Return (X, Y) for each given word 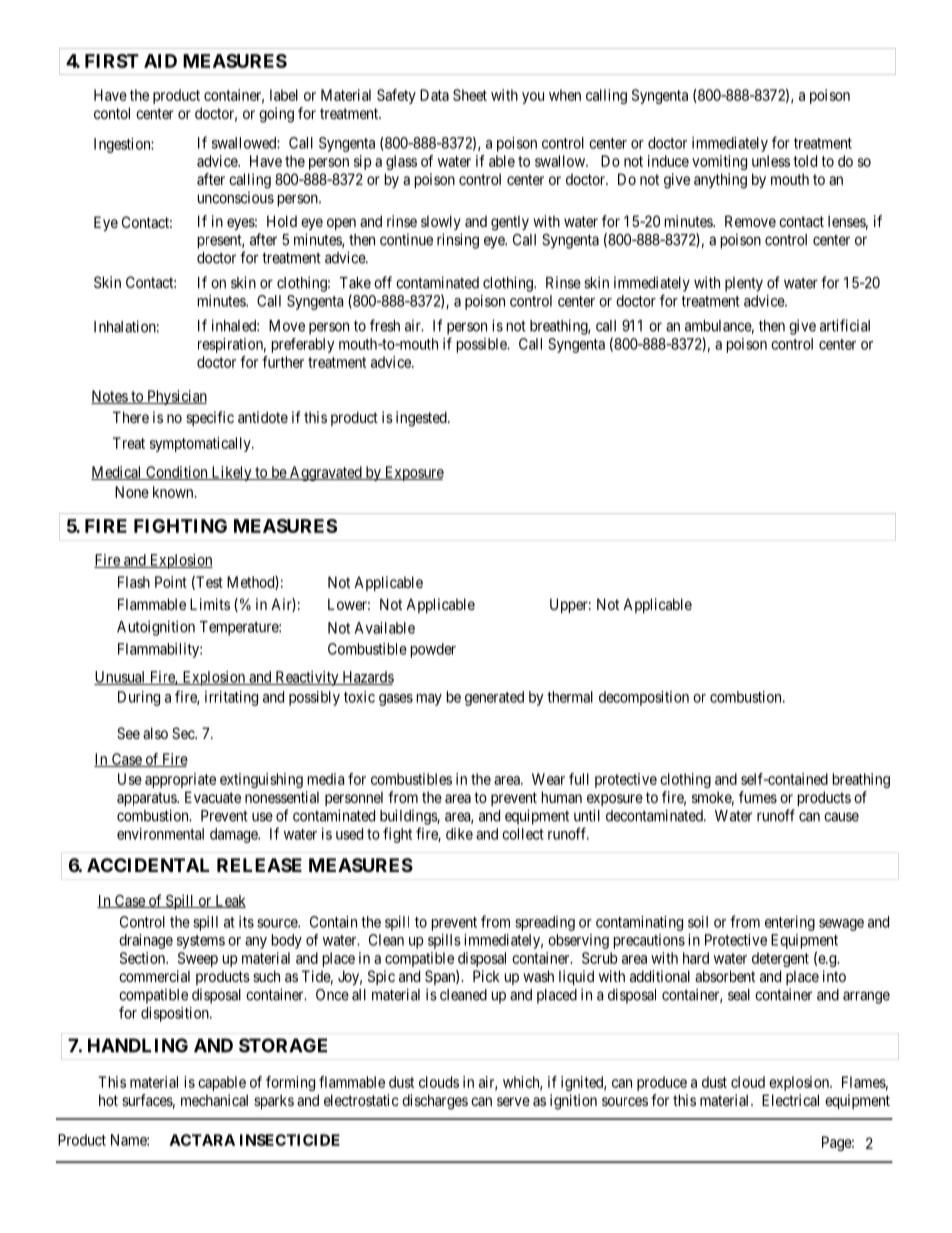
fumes (758, 797)
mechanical (214, 1100)
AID (160, 61)
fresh (385, 325)
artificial (845, 325)
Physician (176, 397)
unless (771, 161)
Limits (210, 604)
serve (513, 1101)
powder (433, 650)
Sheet (470, 95)
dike (459, 834)
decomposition (644, 698)
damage (234, 835)
